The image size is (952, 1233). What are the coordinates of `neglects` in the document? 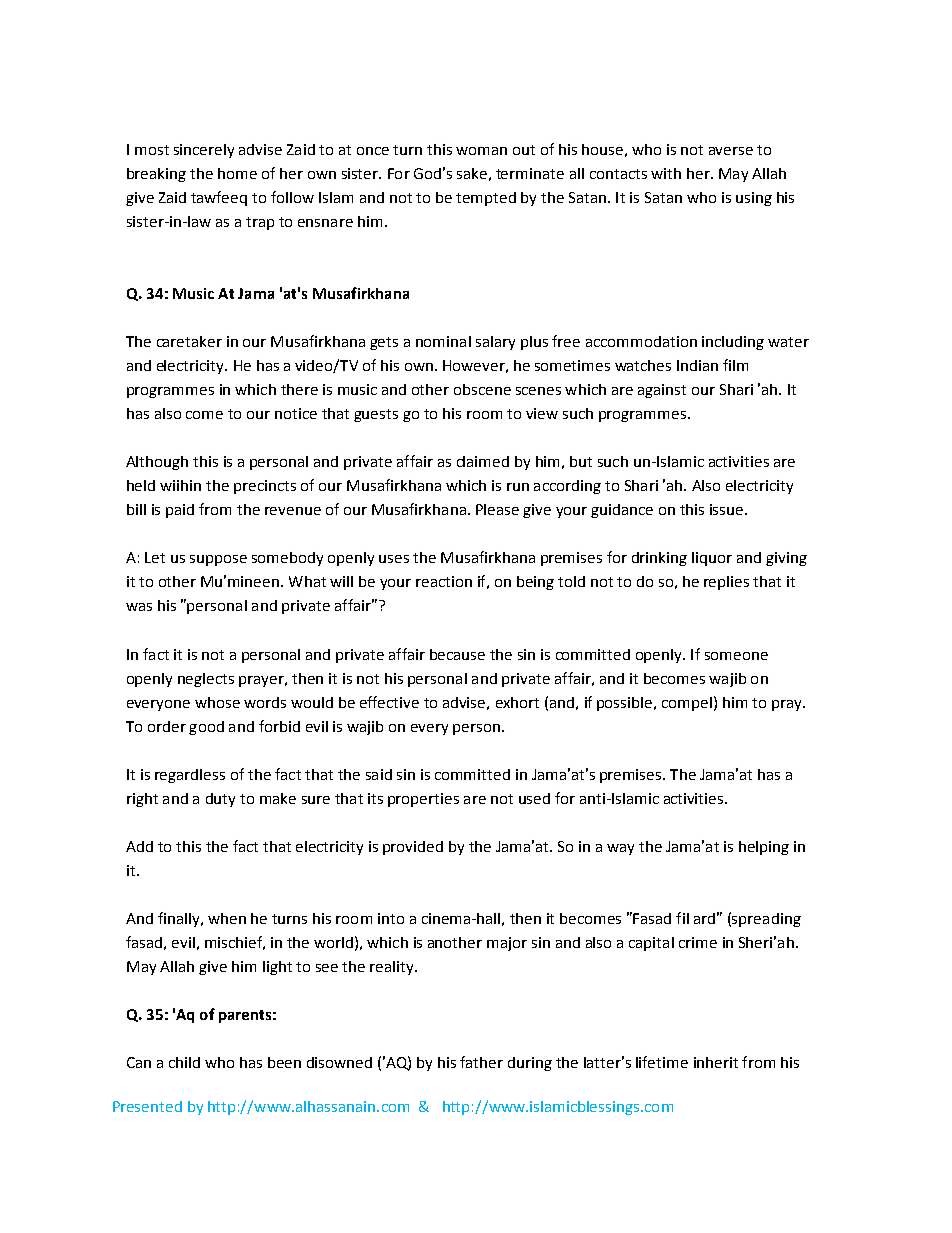 It's located at (206, 680).
